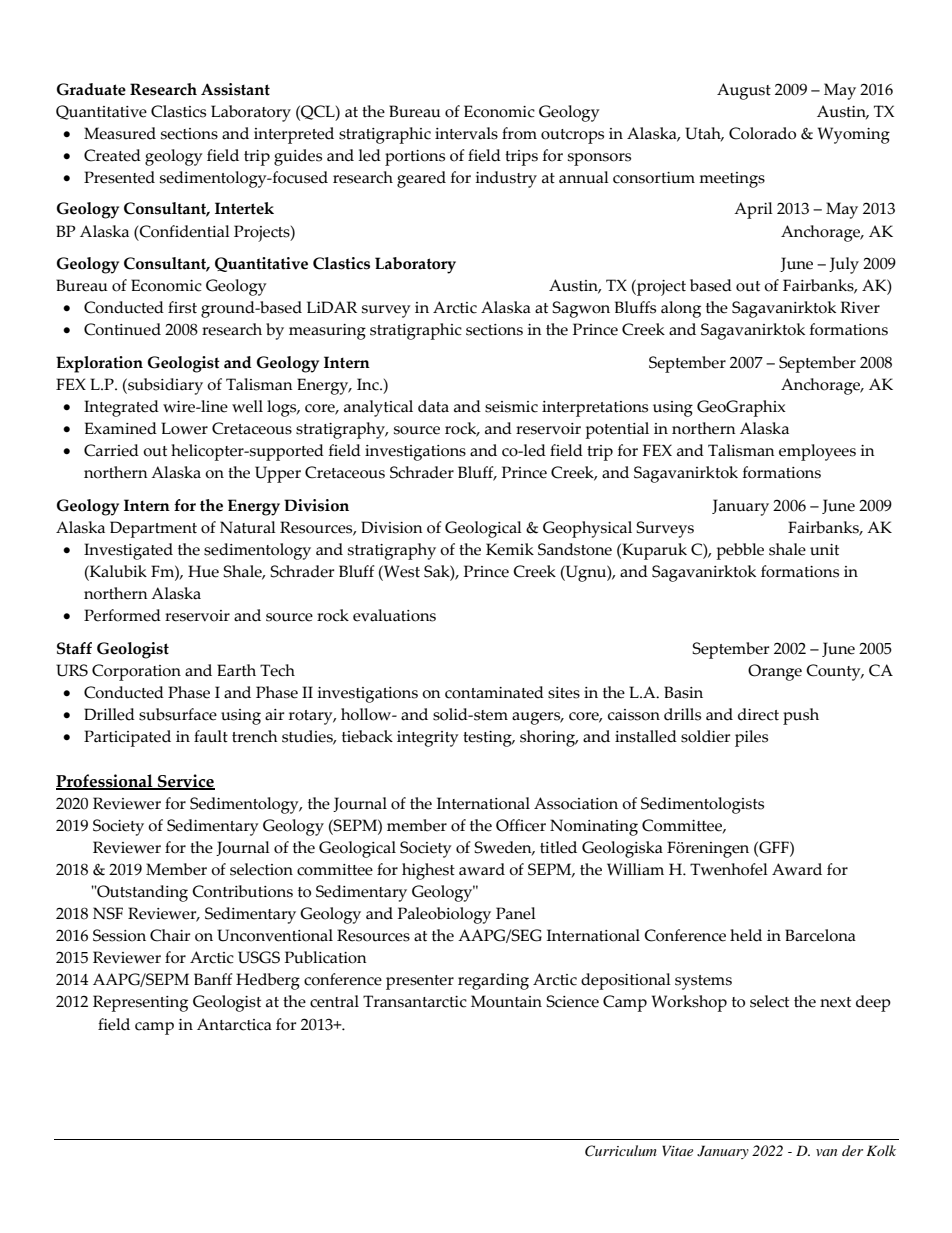 The height and width of the page is (1233, 952). I want to click on seismic, so click(511, 407).
